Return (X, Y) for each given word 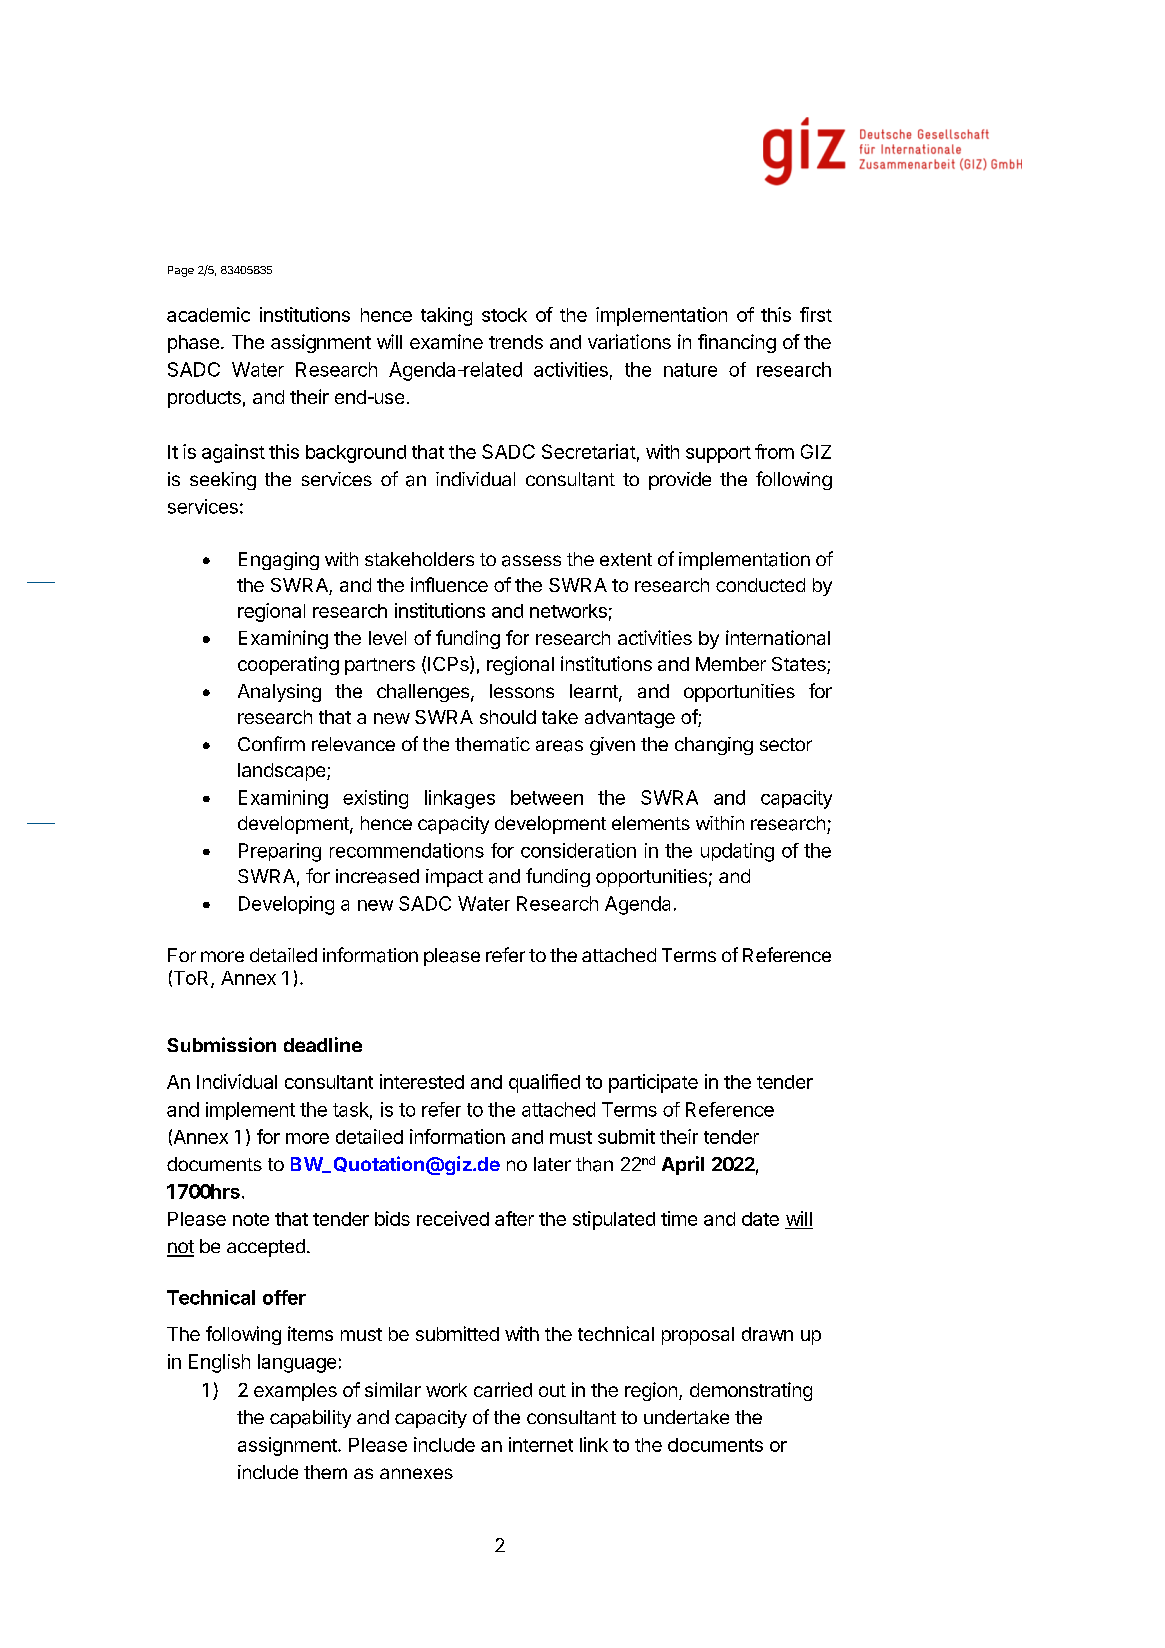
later (552, 1164)
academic (208, 314)
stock (504, 315)
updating (737, 852)
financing (737, 343)
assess (531, 561)
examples (295, 1392)
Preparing (280, 852)
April (683, 1165)
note (251, 1219)
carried (503, 1389)
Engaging (279, 561)
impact (454, 878)
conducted (760, 585)
